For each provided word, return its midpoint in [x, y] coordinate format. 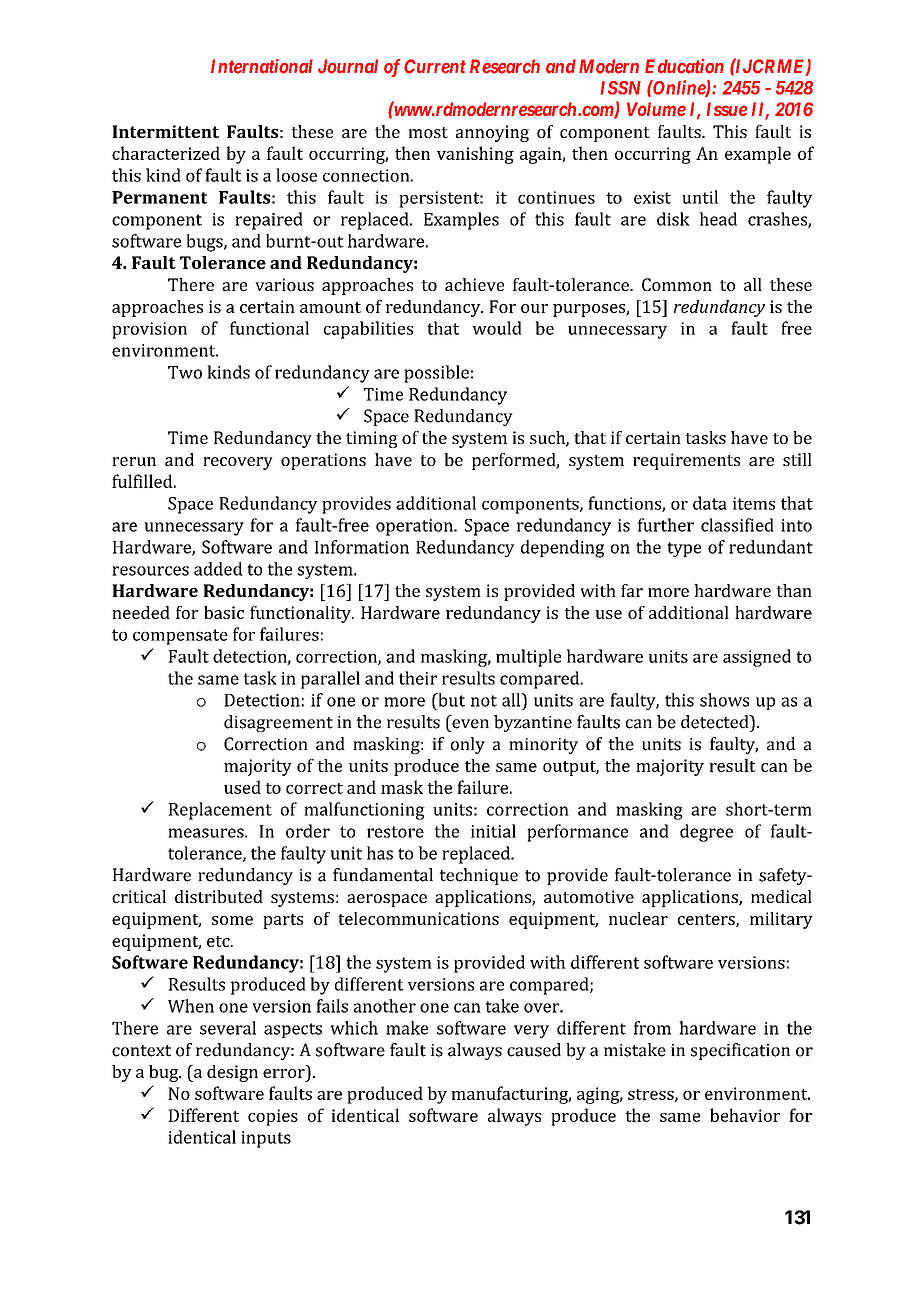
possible [436, 374]
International [262, 66]
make [407, 1028]
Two [185, 372]
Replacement [220, 811]
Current [435, 66]
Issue [726, 109]
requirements [686, 461]
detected [716, 722]
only [468, 745]
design [232, 1073]
